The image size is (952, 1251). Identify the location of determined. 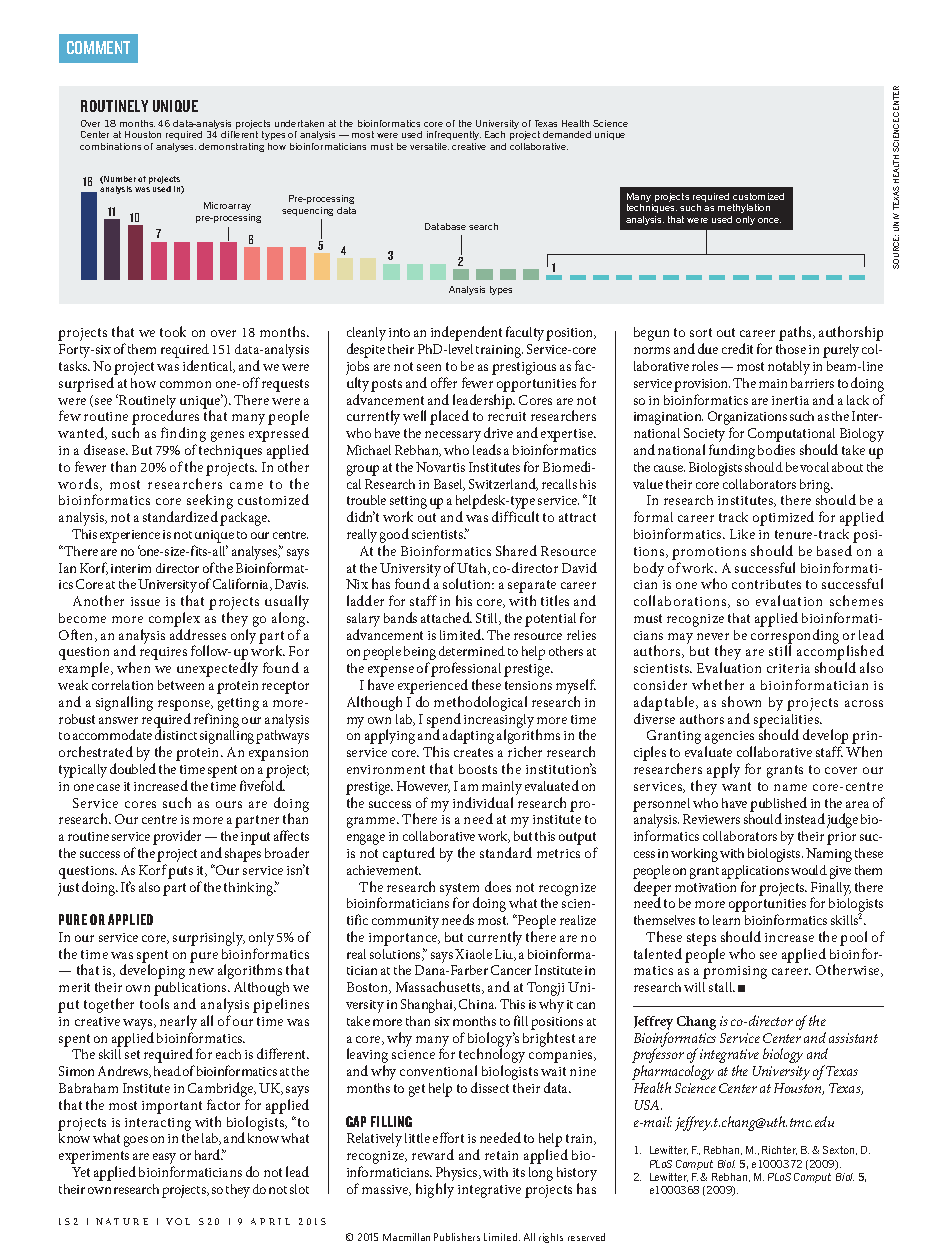
(472, 651).
